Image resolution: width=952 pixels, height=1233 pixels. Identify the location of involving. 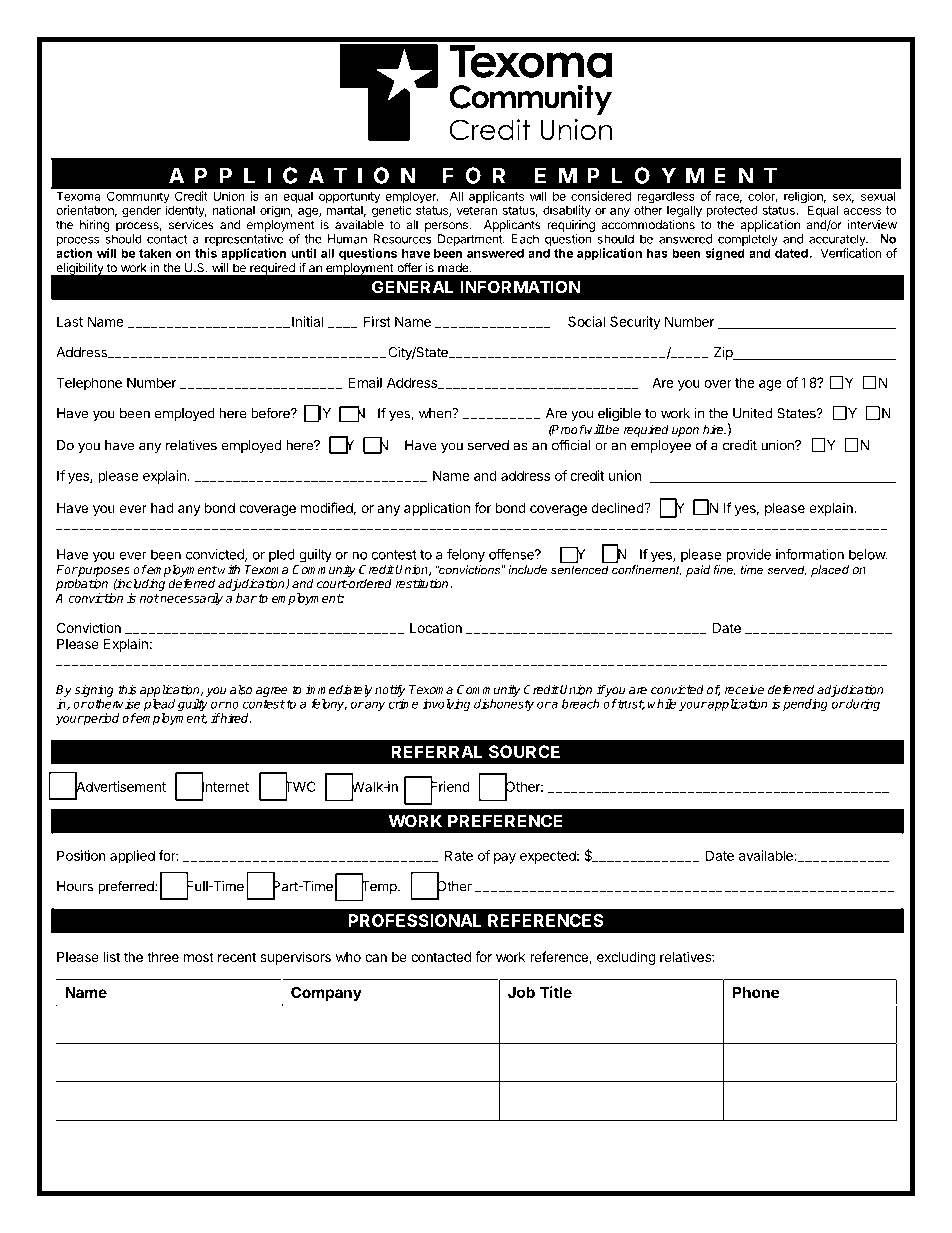
(446, 705).
